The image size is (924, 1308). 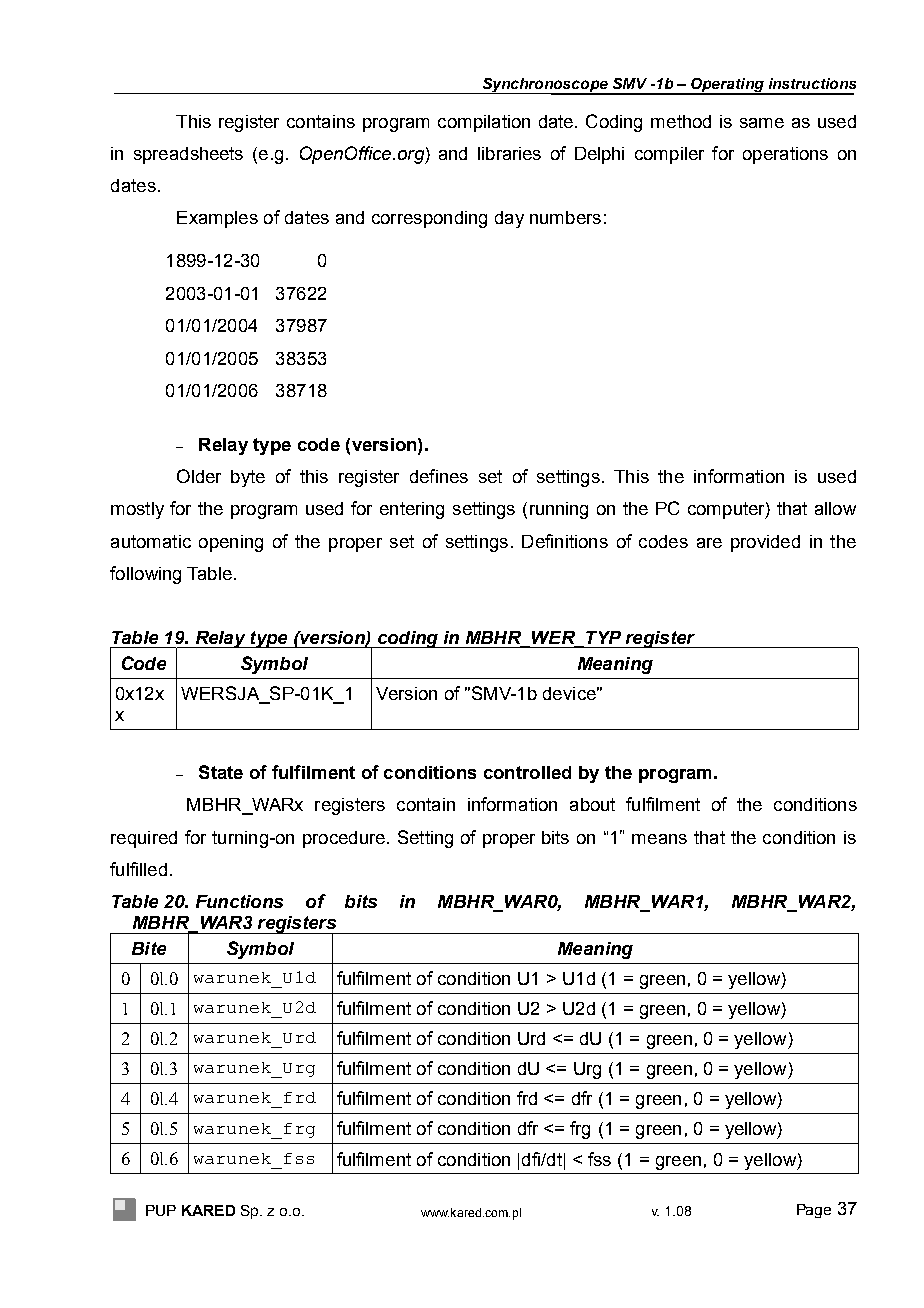 I want to click on Older, so click(x=199, y=476).
